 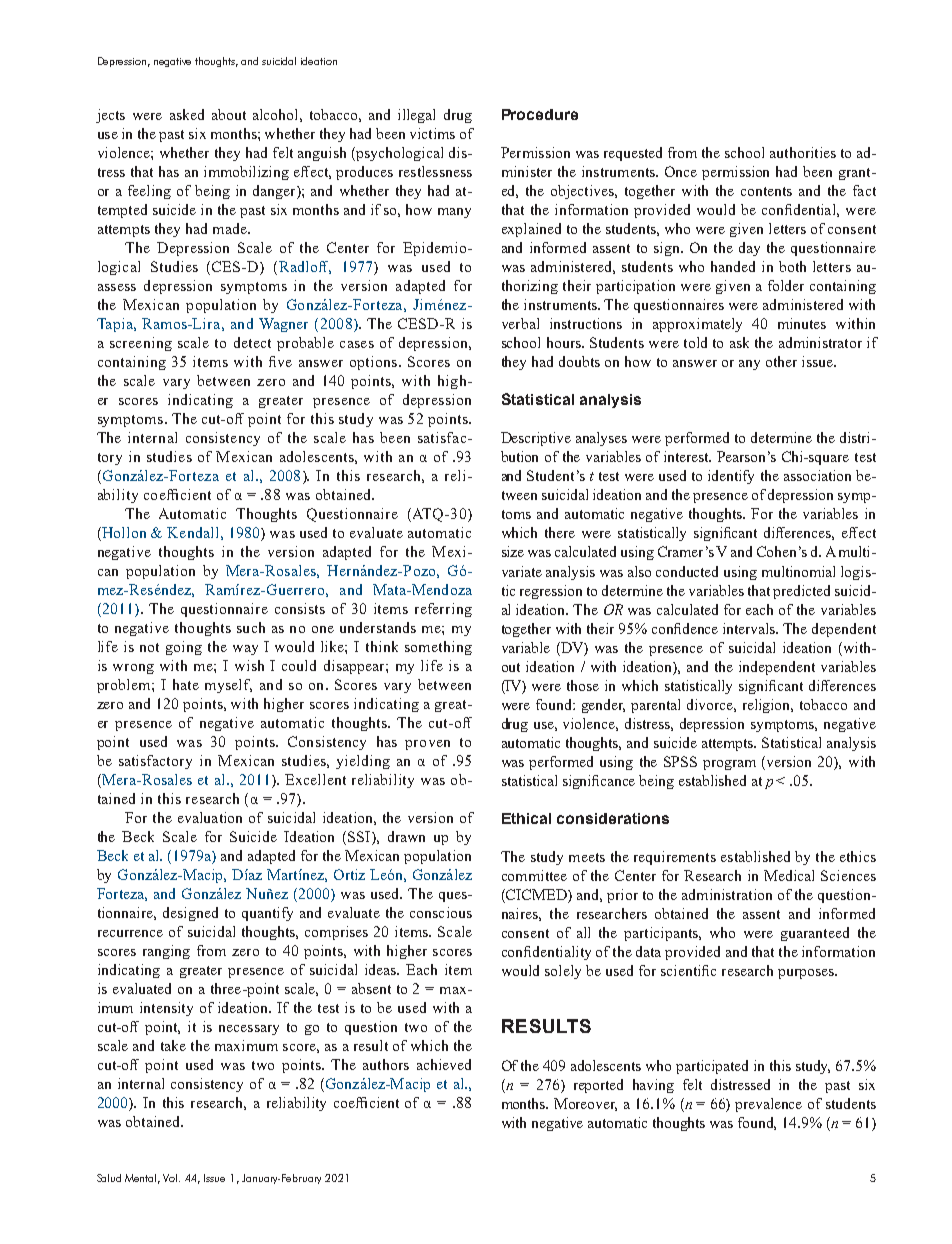 What do you see at coordinates (171, 1178) in the screenshot?
I see `Vol` at bounding box center [171, 1178].
